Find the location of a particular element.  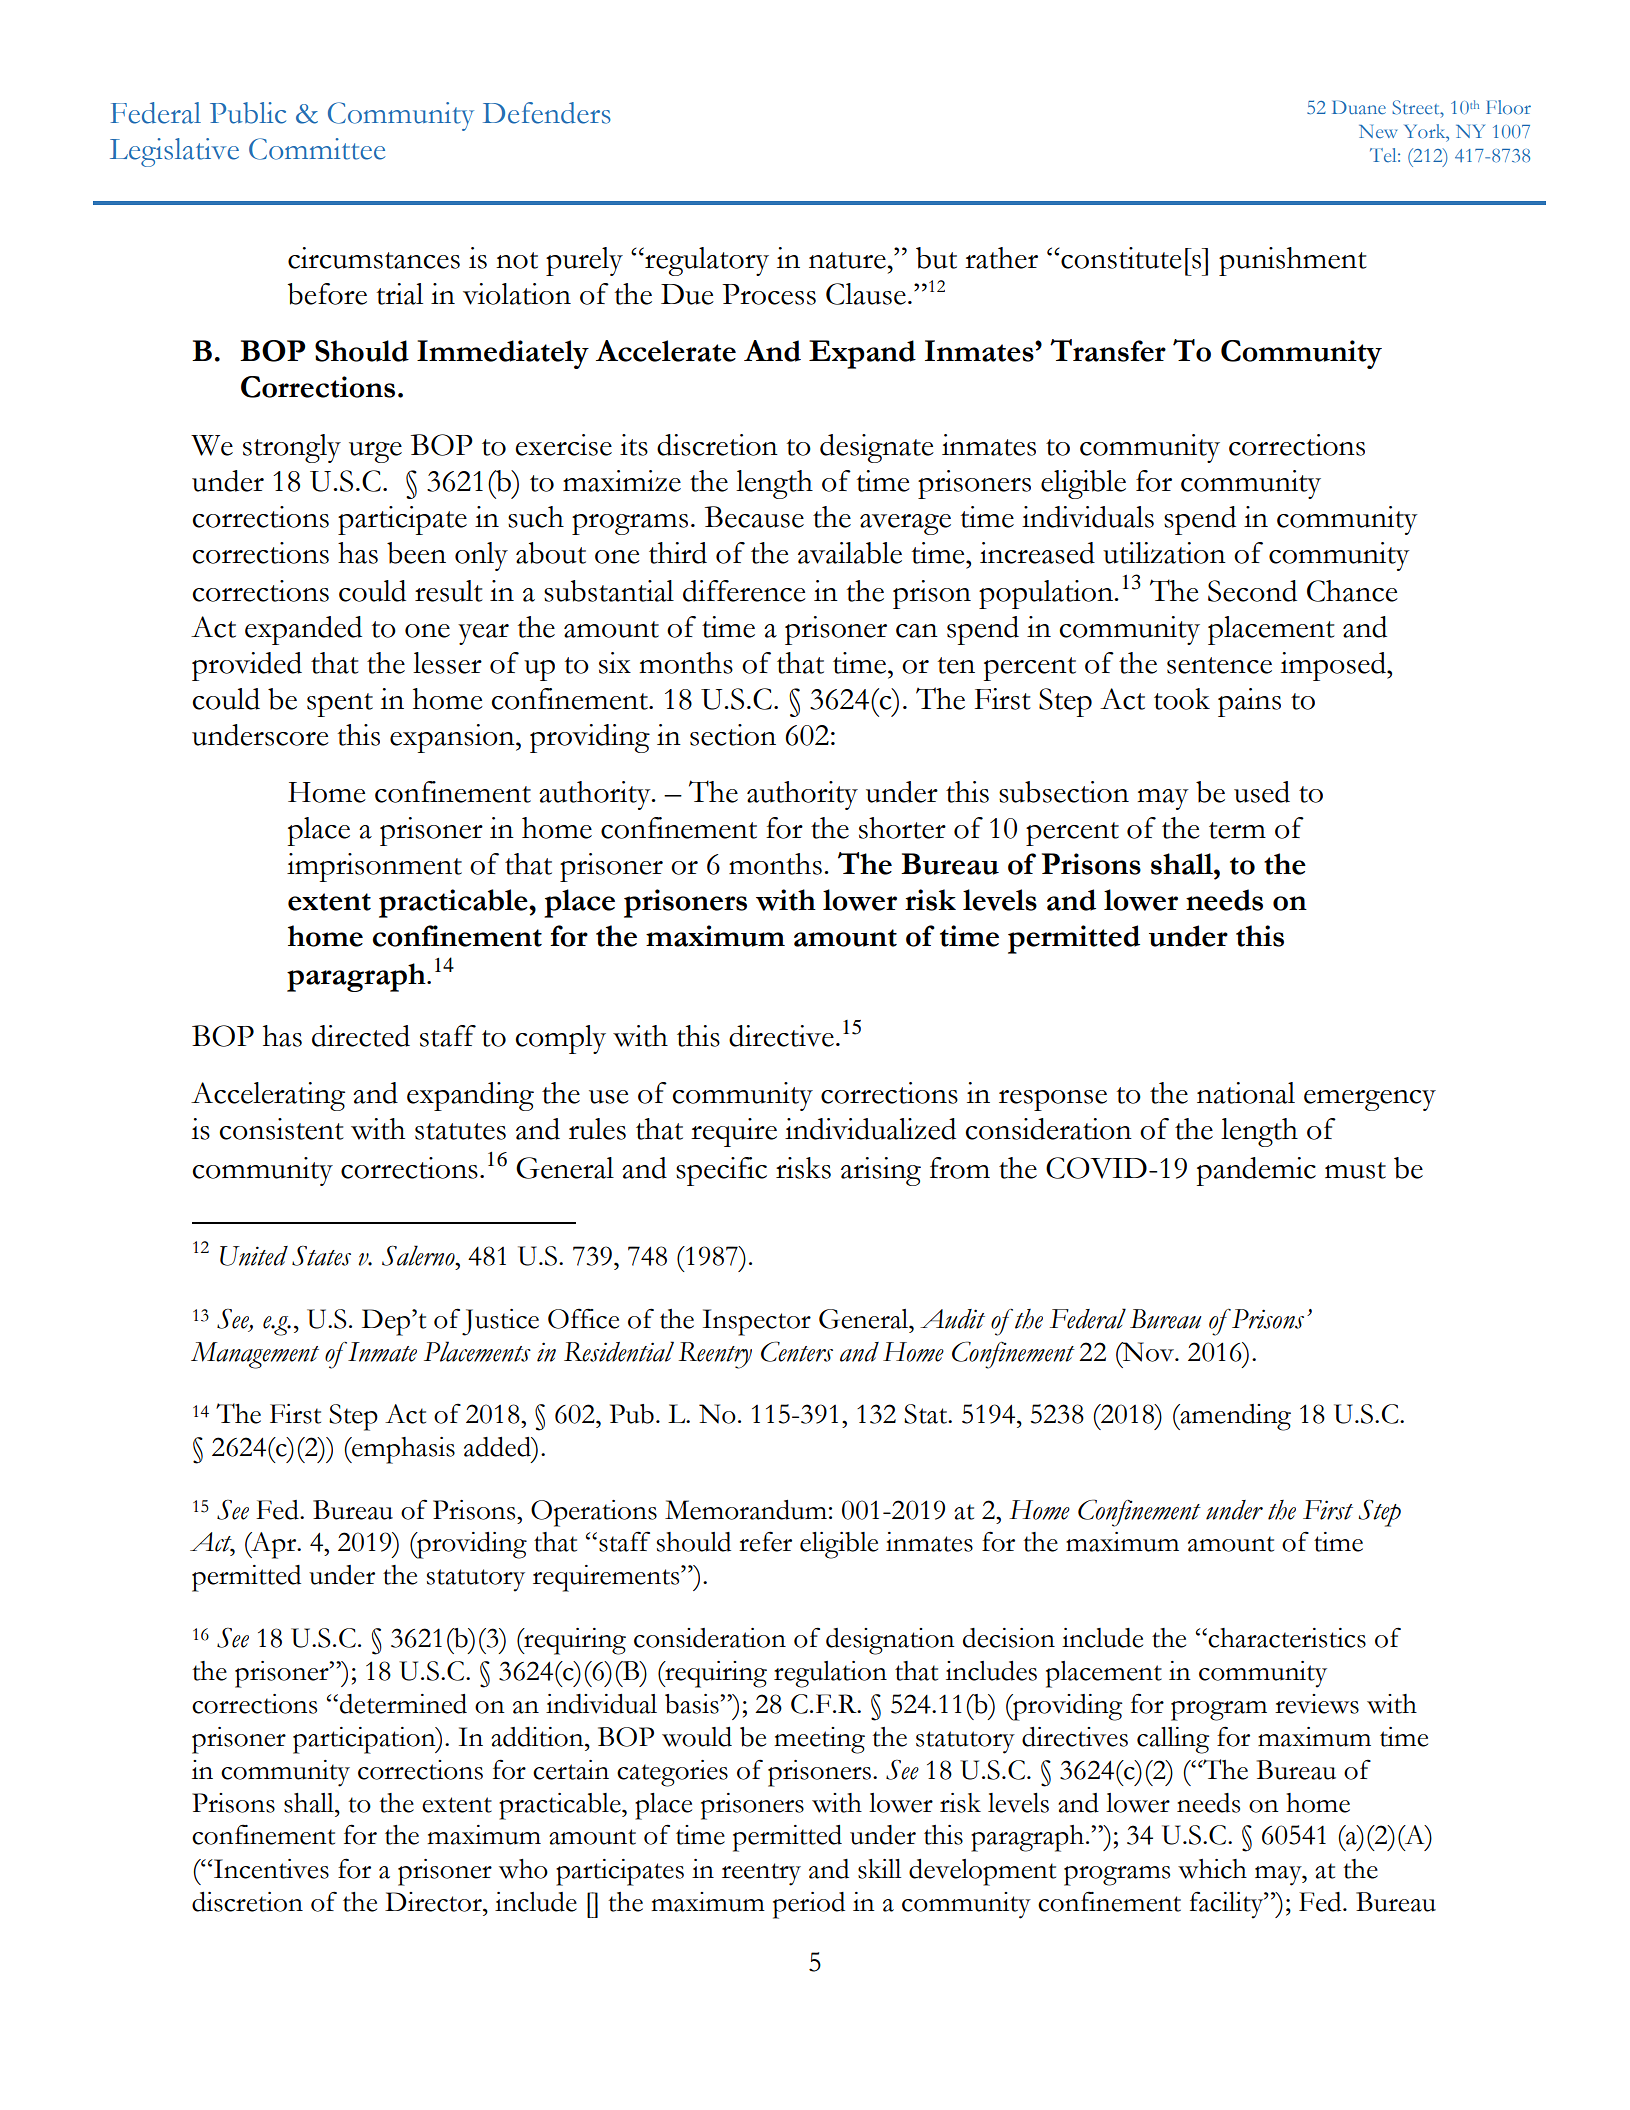

imposed is located at coordinates (1334, 666).
